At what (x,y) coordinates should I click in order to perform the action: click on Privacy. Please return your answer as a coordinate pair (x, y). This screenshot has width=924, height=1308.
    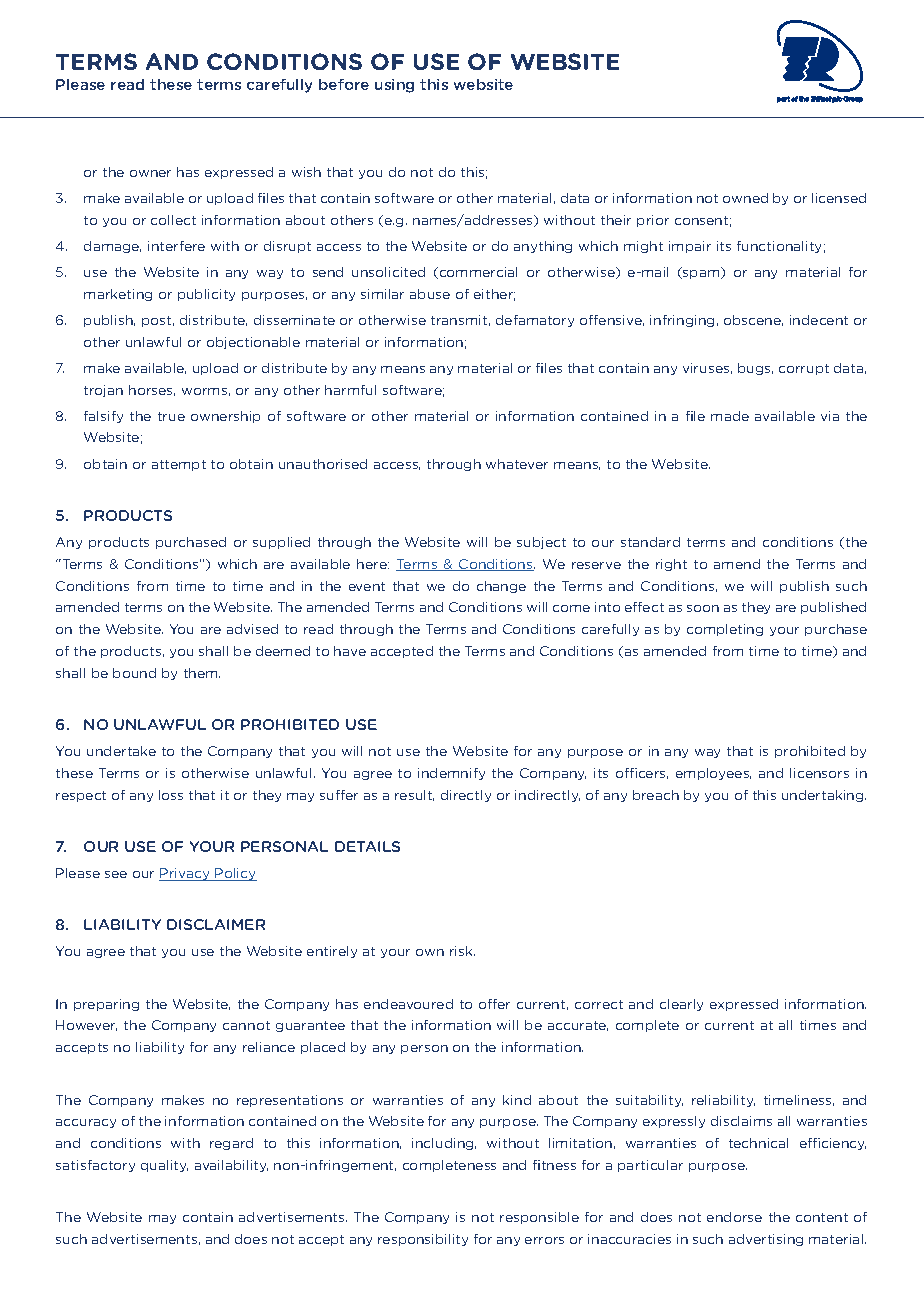
    Looking at the image, I should click on (185, 874).
